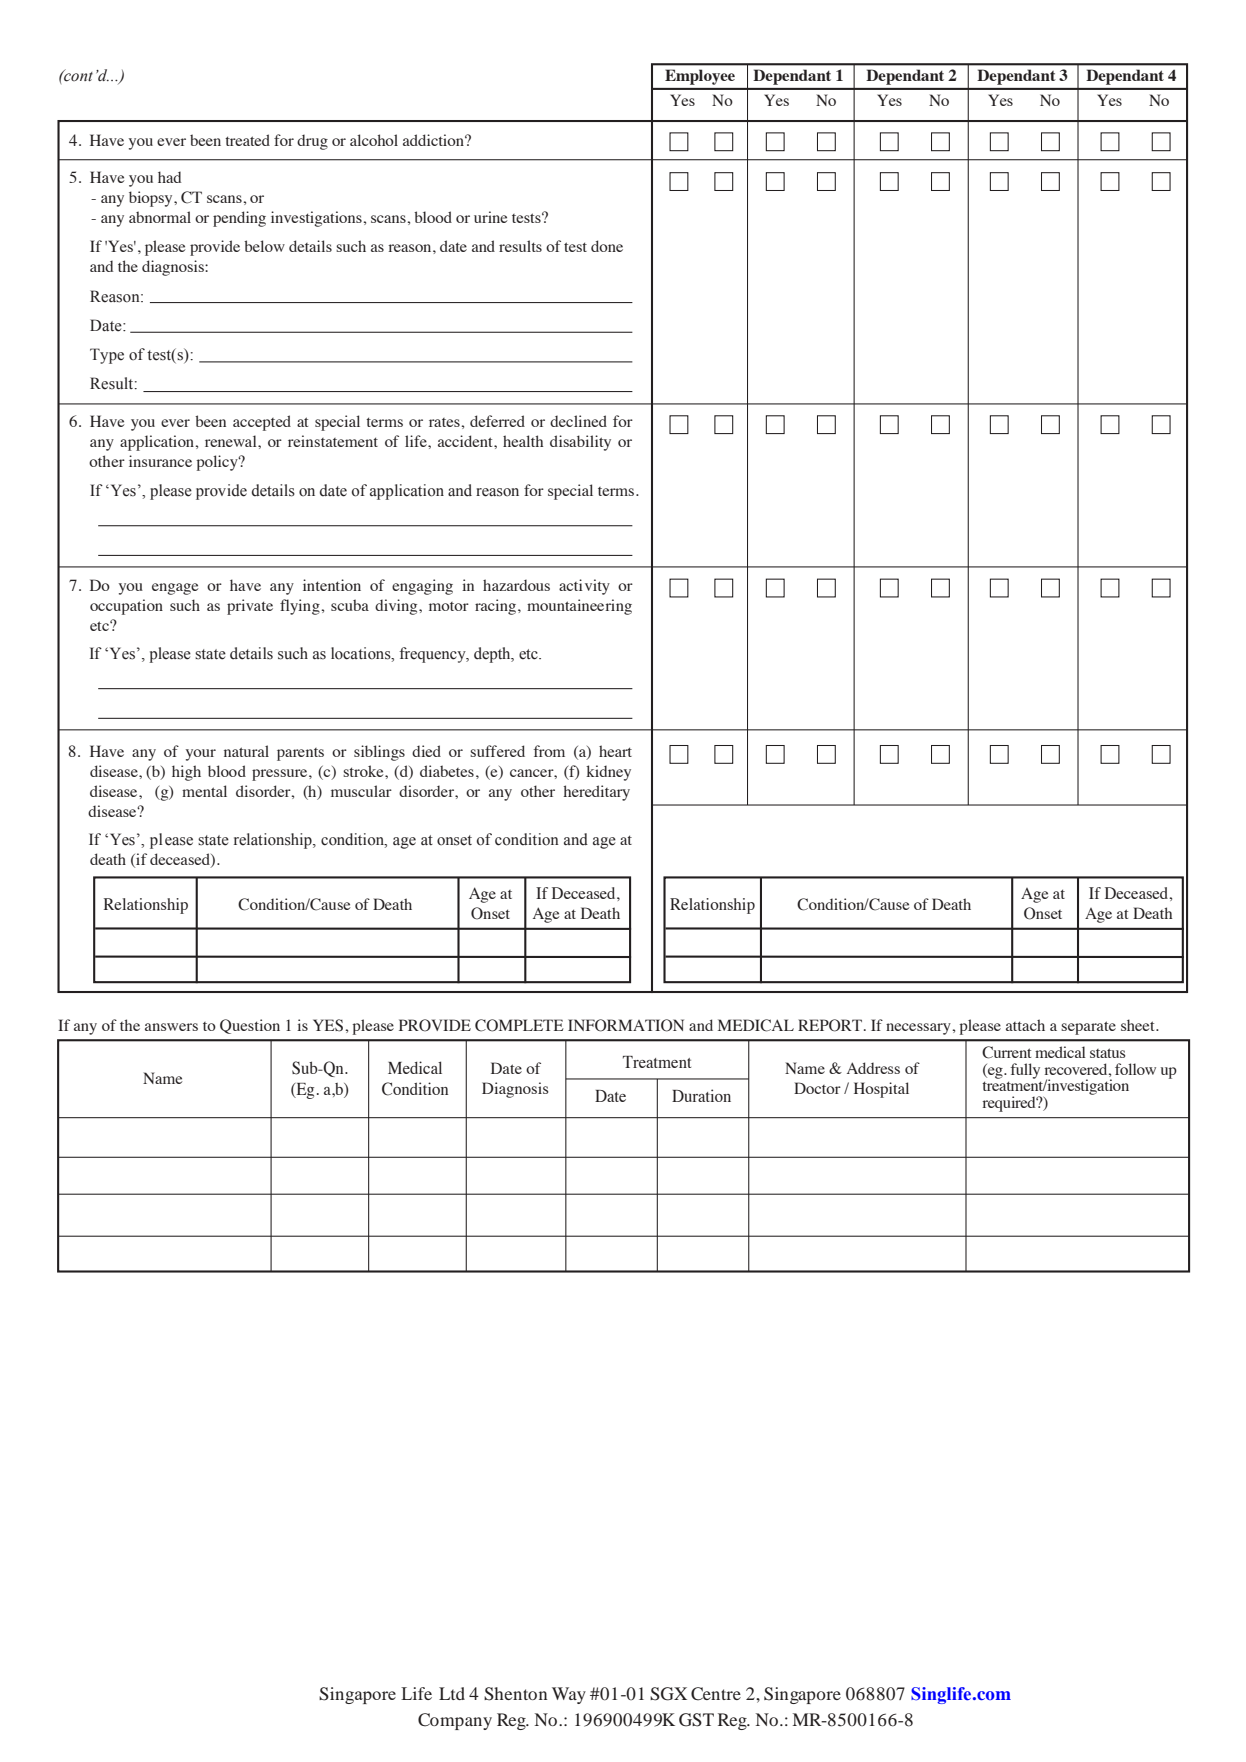 The width and height of the screenshot is (1246, 1762). What do you see at coordinates (246, 751) in the screenshot?
I see `natural` at bounding box center [246, 751].
